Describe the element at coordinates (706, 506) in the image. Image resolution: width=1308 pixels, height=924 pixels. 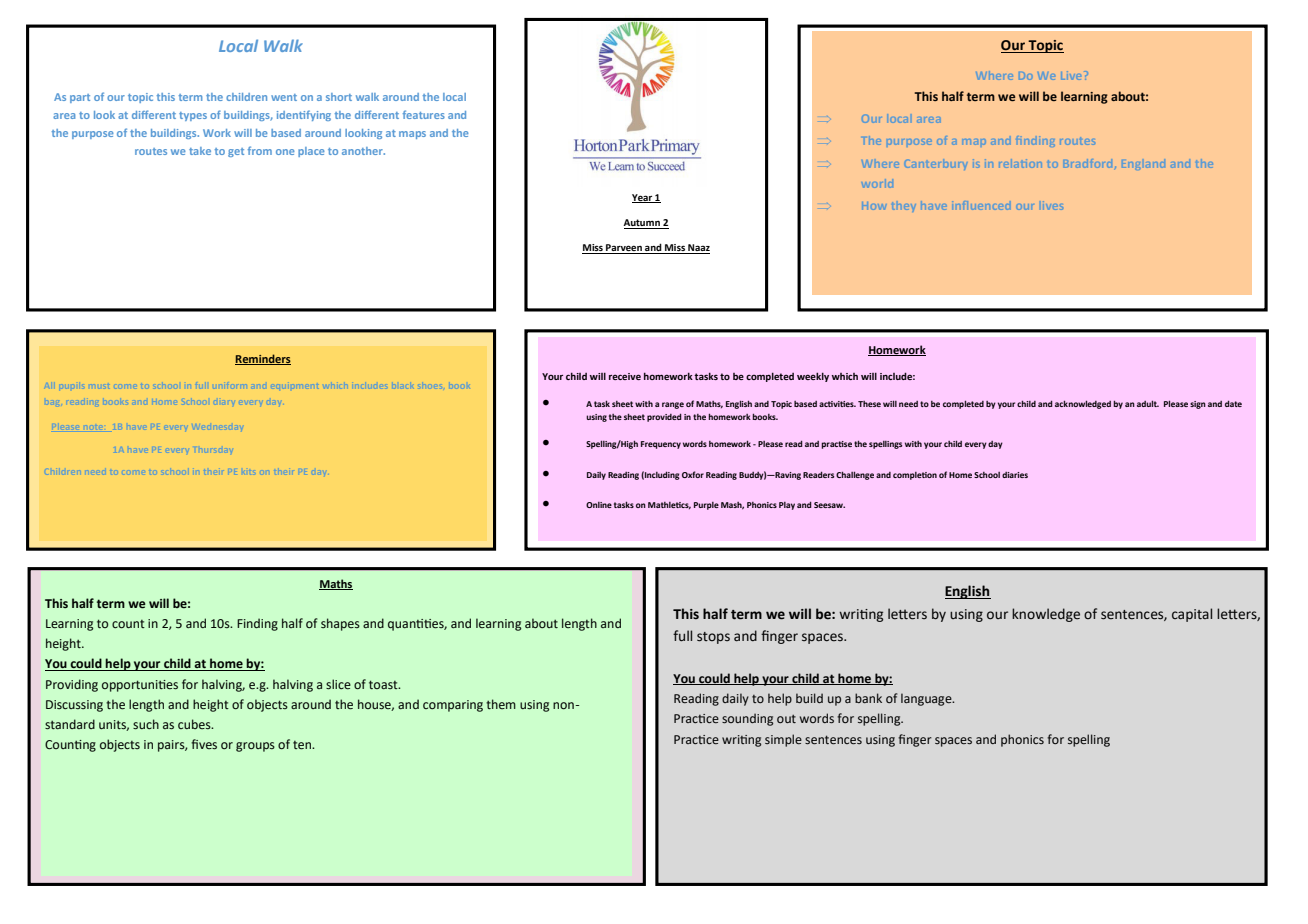
I see `Purple` at that location.
